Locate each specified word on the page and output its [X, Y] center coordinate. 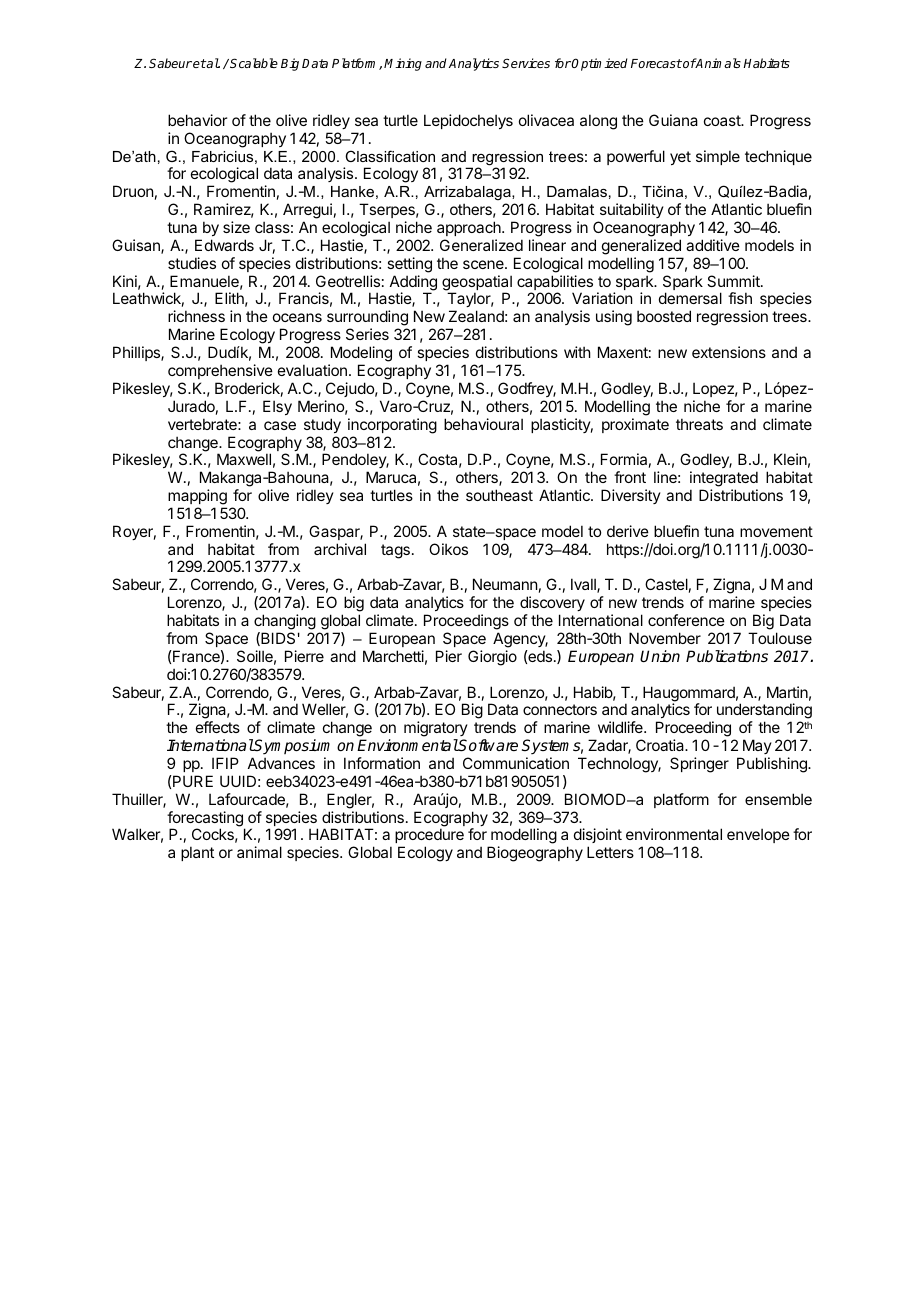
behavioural [483, 424]
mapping [197, 497]
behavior [197, 120]
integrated [724, 479]
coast [723, 120]
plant [197, 853]
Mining [403, 64]
